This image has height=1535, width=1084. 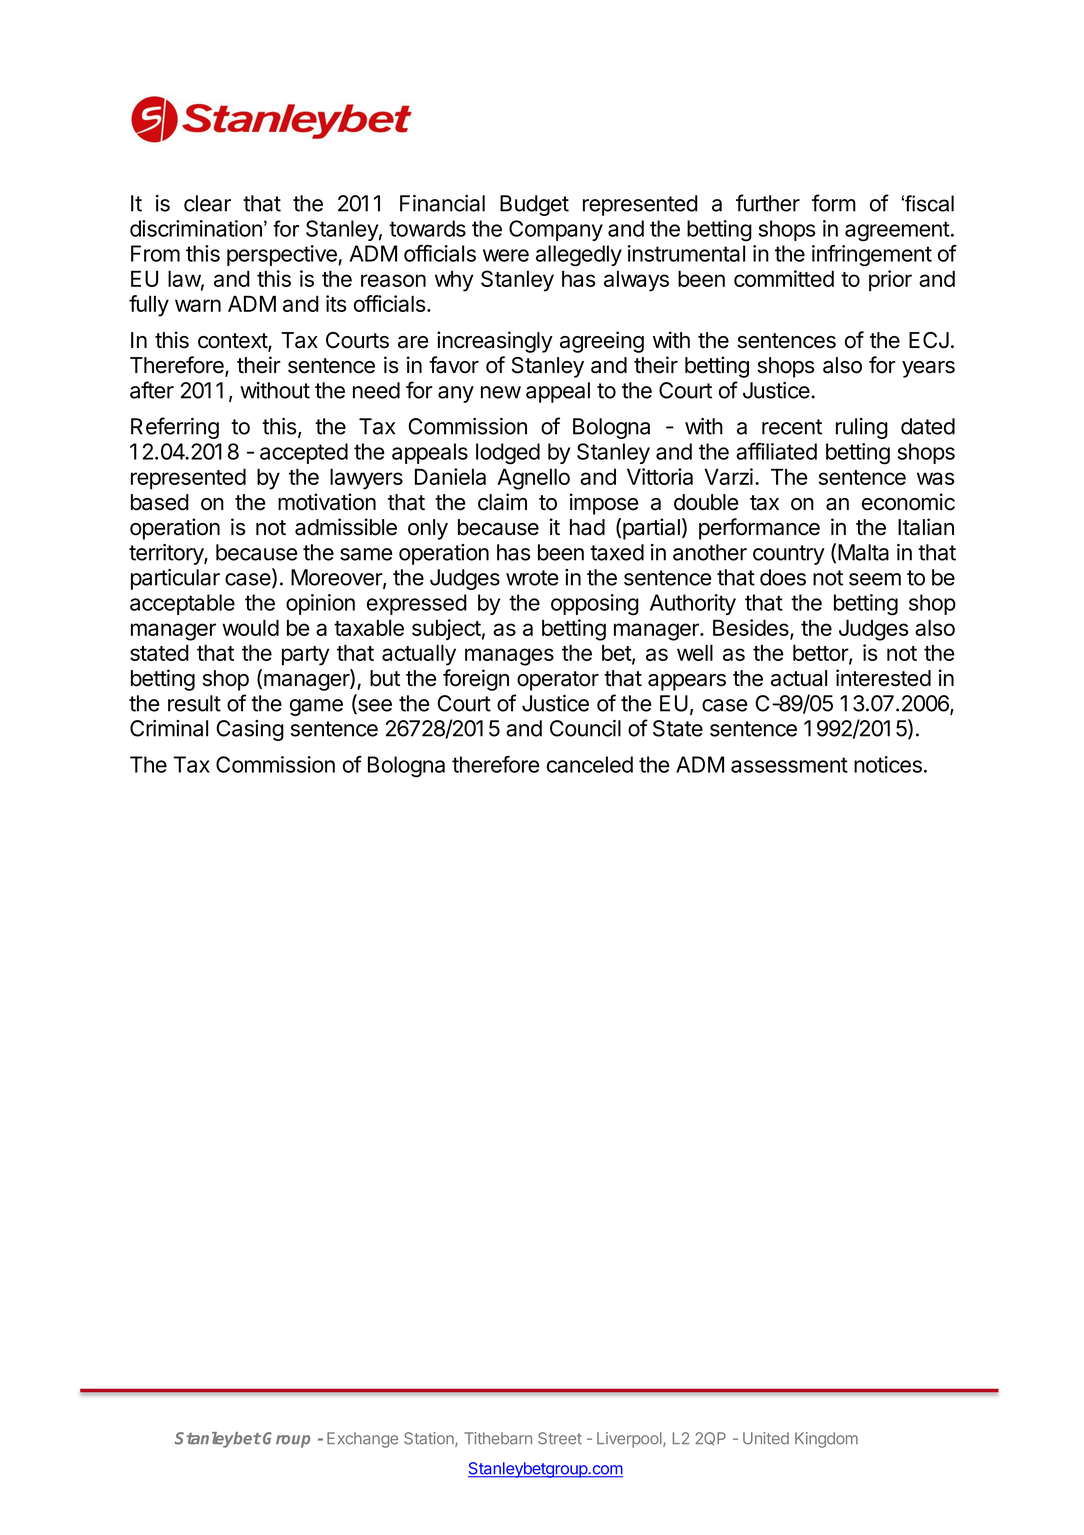 What do you see at coordinates (872, 256) in the image?
I see `infringement` at bounding box center [872, 256].
